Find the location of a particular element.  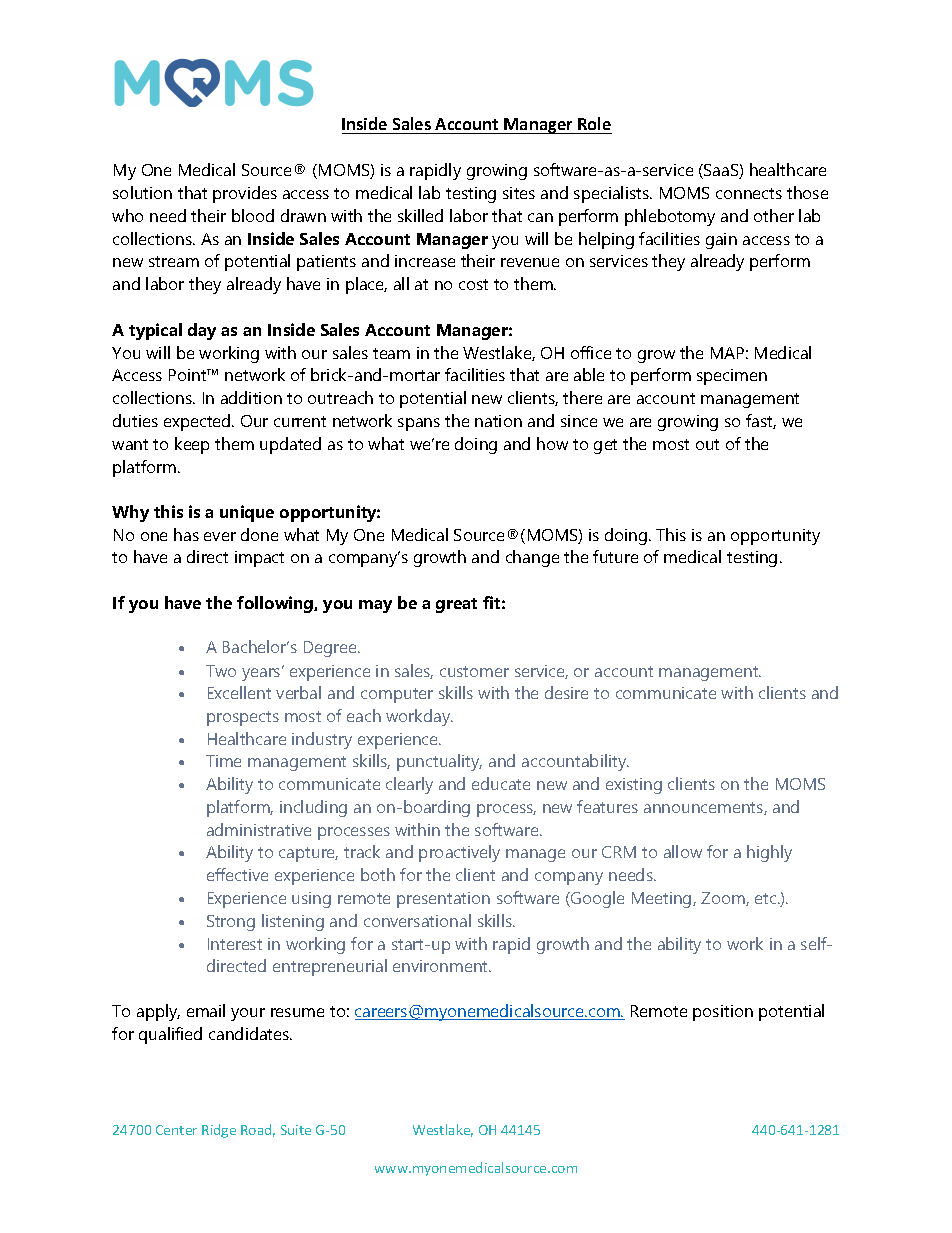

Suite is located at coordinates (296, 1130).
